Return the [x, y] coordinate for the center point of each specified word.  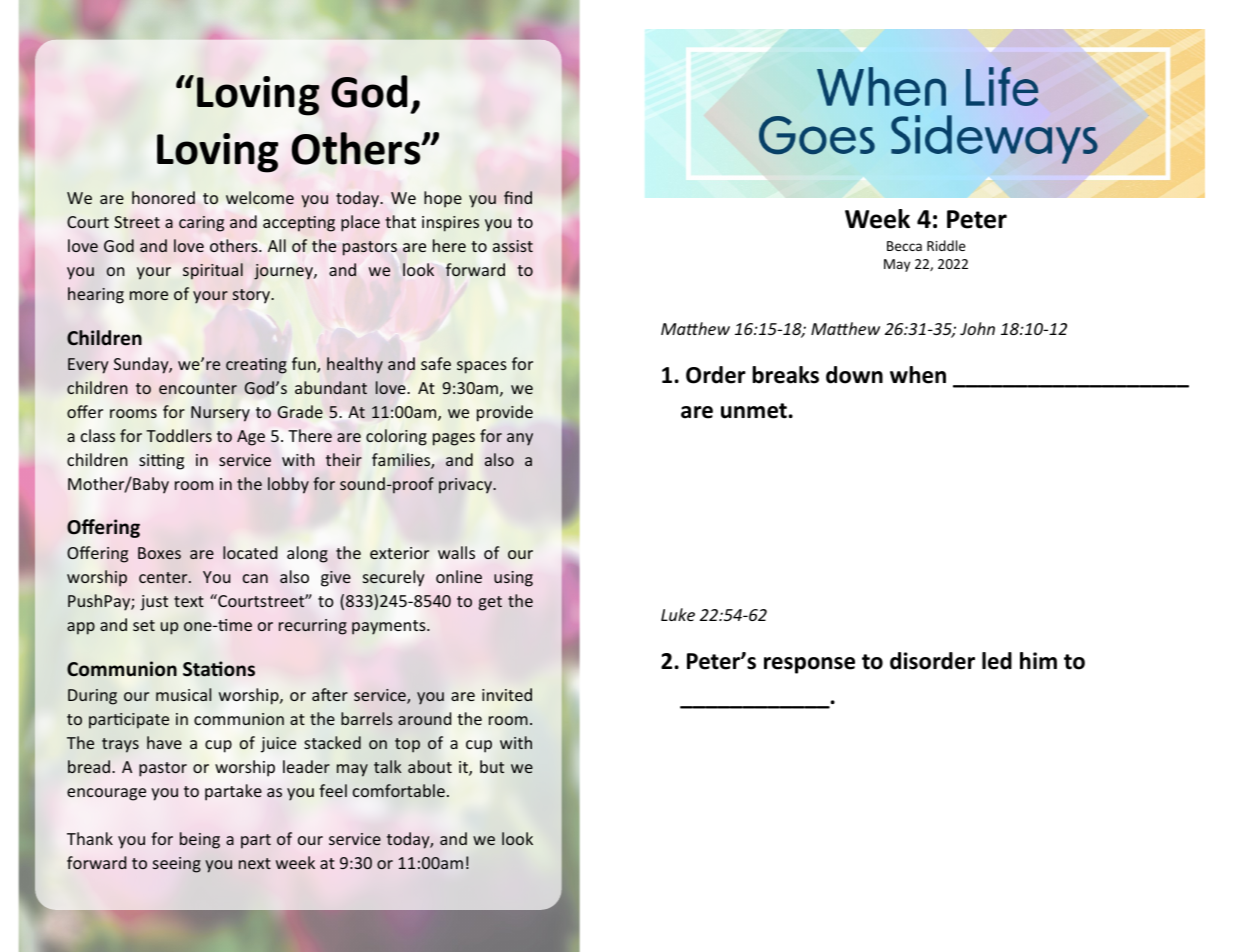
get [490, 603]
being [200, 840]
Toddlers [179, 435]
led [997, 661]
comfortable [399, 790]
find [518, 197]
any [520, 439]
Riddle [946, 245]
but [492, 766]
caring [201, 224]
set [144, 625]
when [918, 375]
